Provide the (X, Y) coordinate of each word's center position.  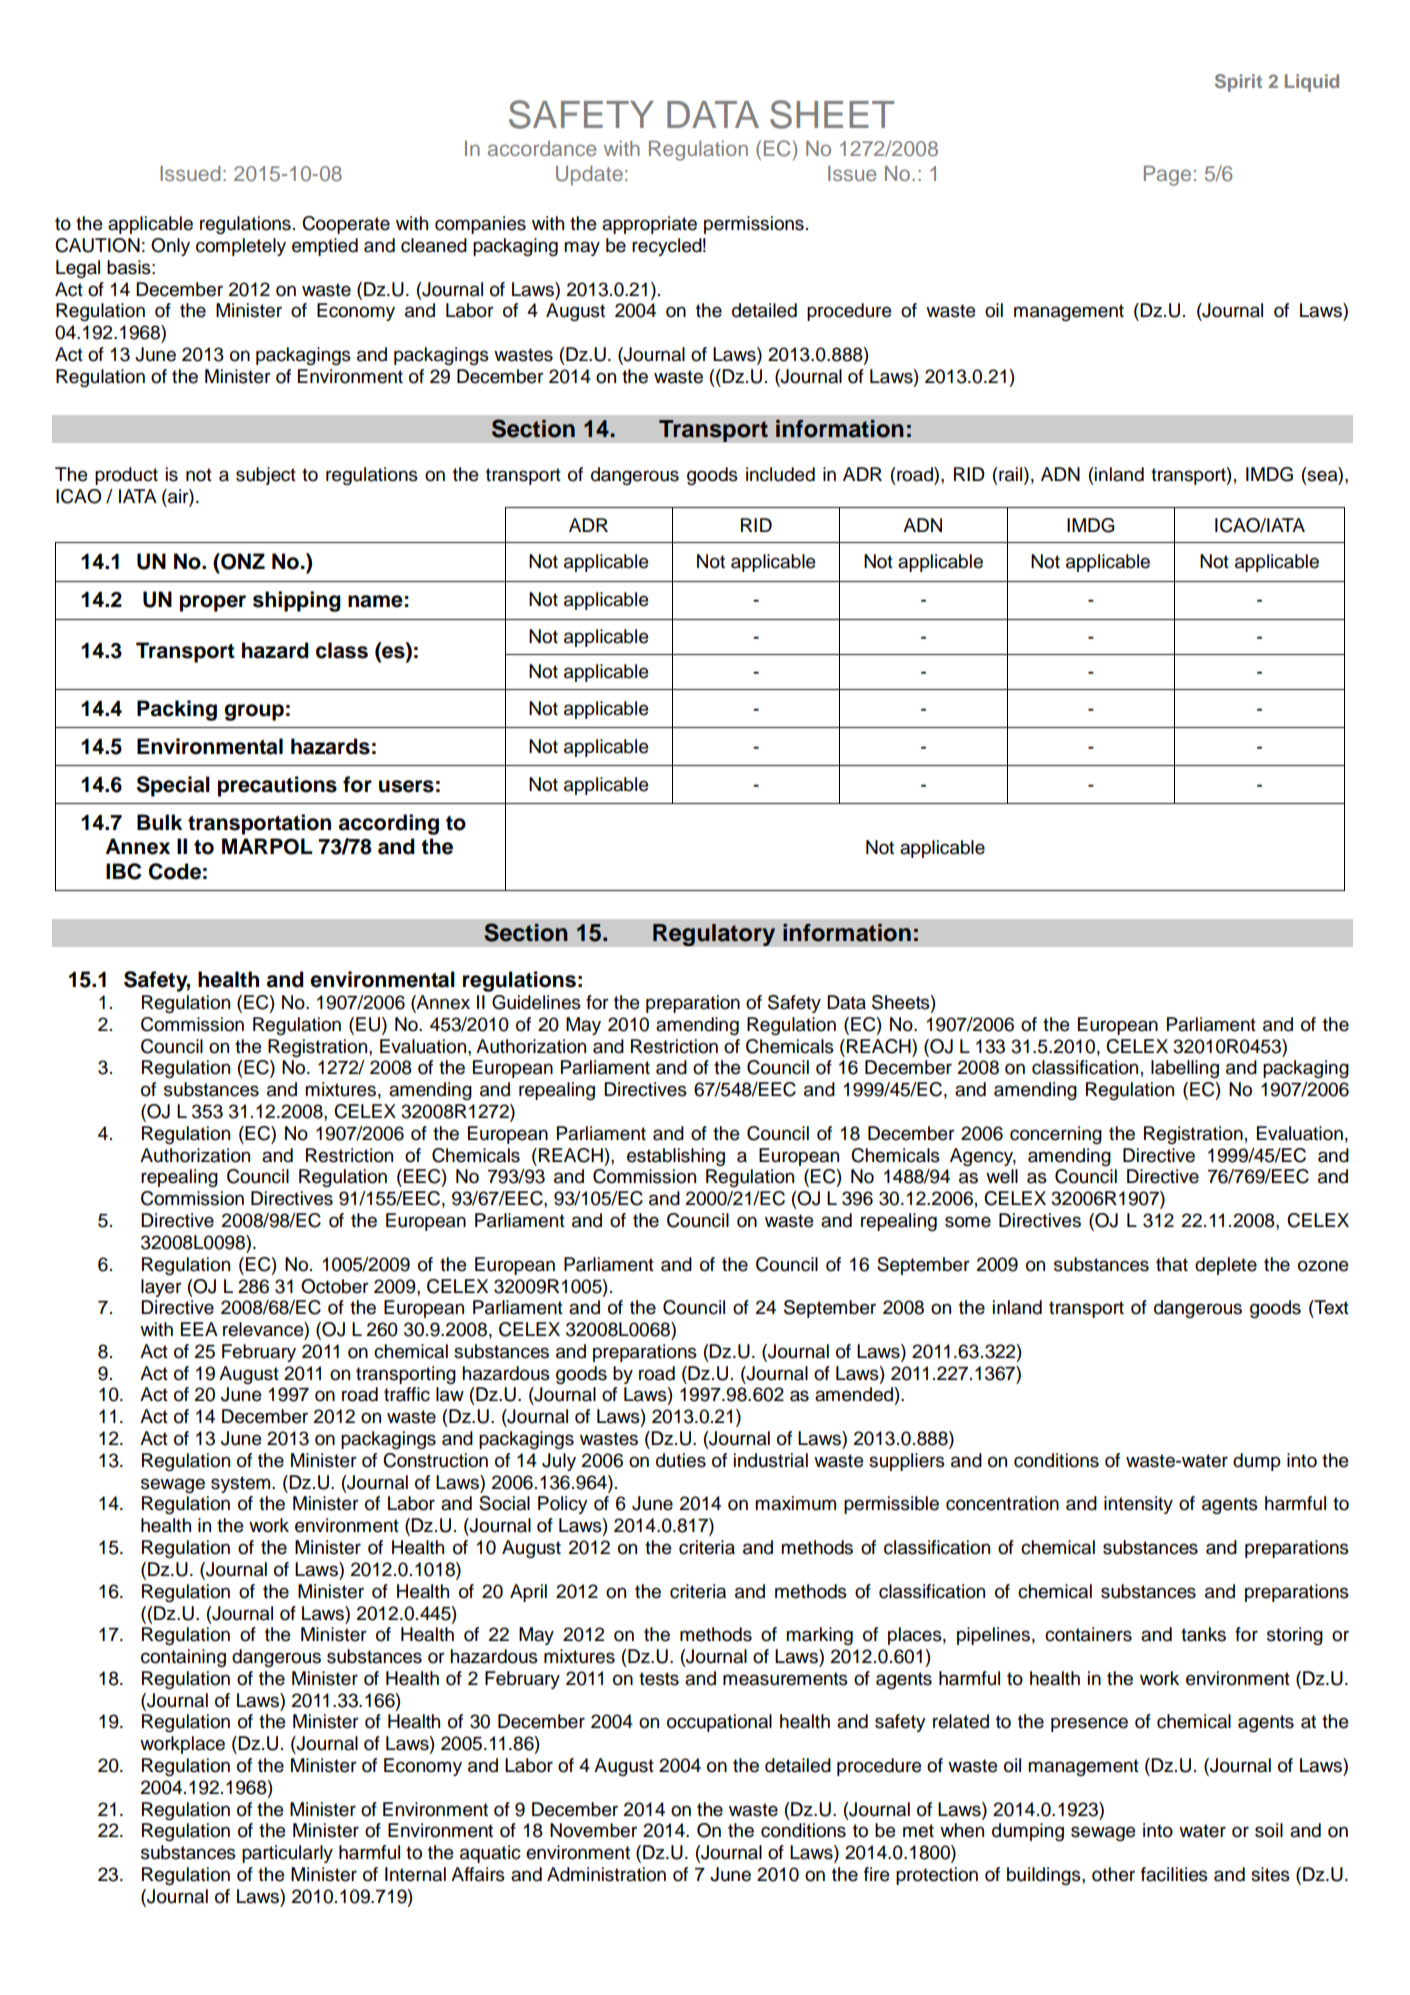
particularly (287, 1854)
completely (241, 247)
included (780, 474)
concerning (1056, 1135)
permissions (754, 225)
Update (589, 176)
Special (173, 786)
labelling (1185, 1069)
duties (681, 1460)
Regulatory (714, 935)
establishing (676, 1157)
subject (266, 476)
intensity (1138, 1505)
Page (1167, 176)
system (240, 1484)
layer (161, 1288)
